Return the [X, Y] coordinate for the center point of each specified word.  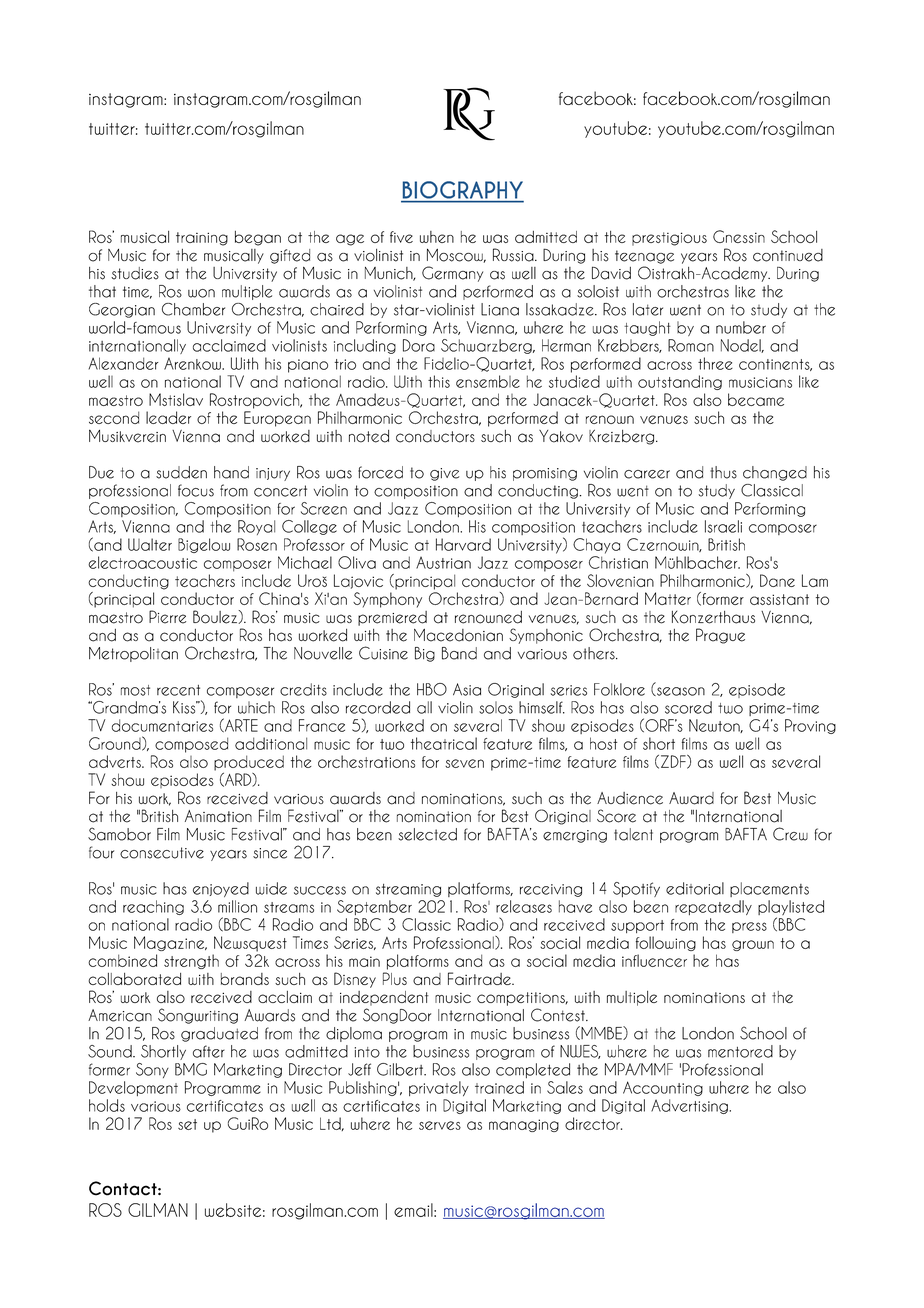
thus [723, 472]
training [202, 239]
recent [178, 690]
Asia [467, 689]
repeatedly [713, 907]
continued [788, 255]
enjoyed [221, 889]
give [445, 474]
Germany [452, 274]
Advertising [690, 1106]
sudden [181, 472]
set [187, 1124]
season [680, 691]
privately [439, 1088]
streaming [408, 890]
